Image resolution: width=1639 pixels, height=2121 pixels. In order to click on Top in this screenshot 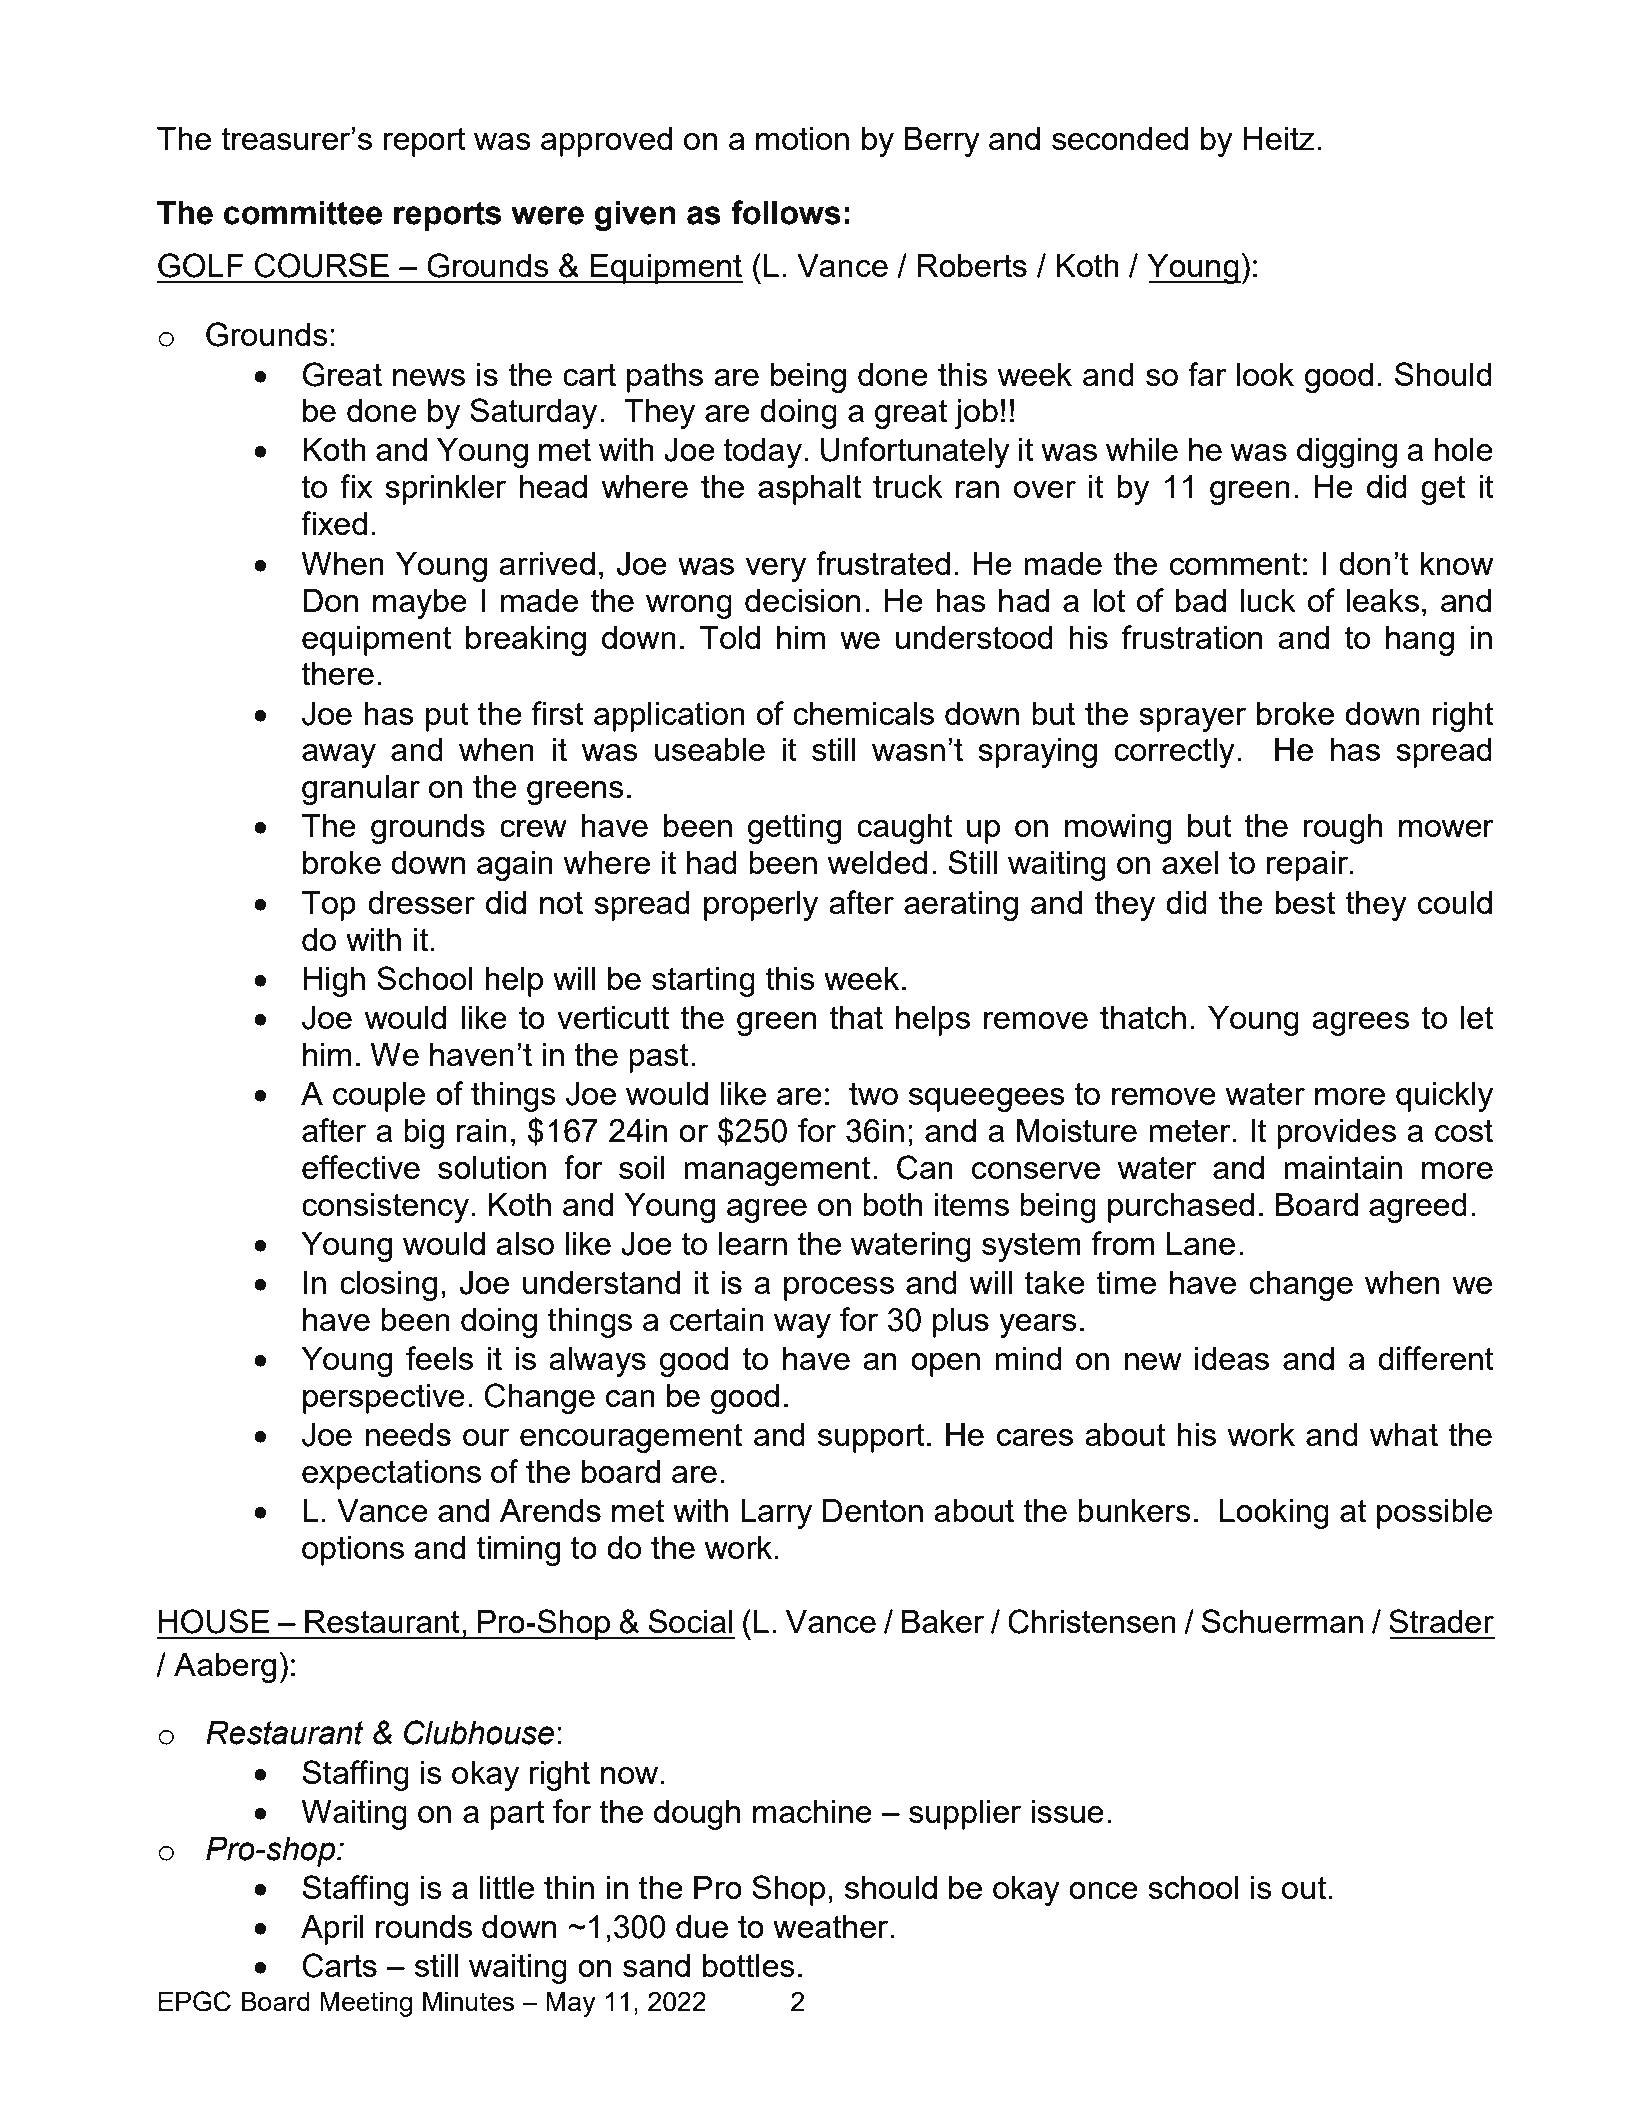, I will do `click(329, 906)`.
